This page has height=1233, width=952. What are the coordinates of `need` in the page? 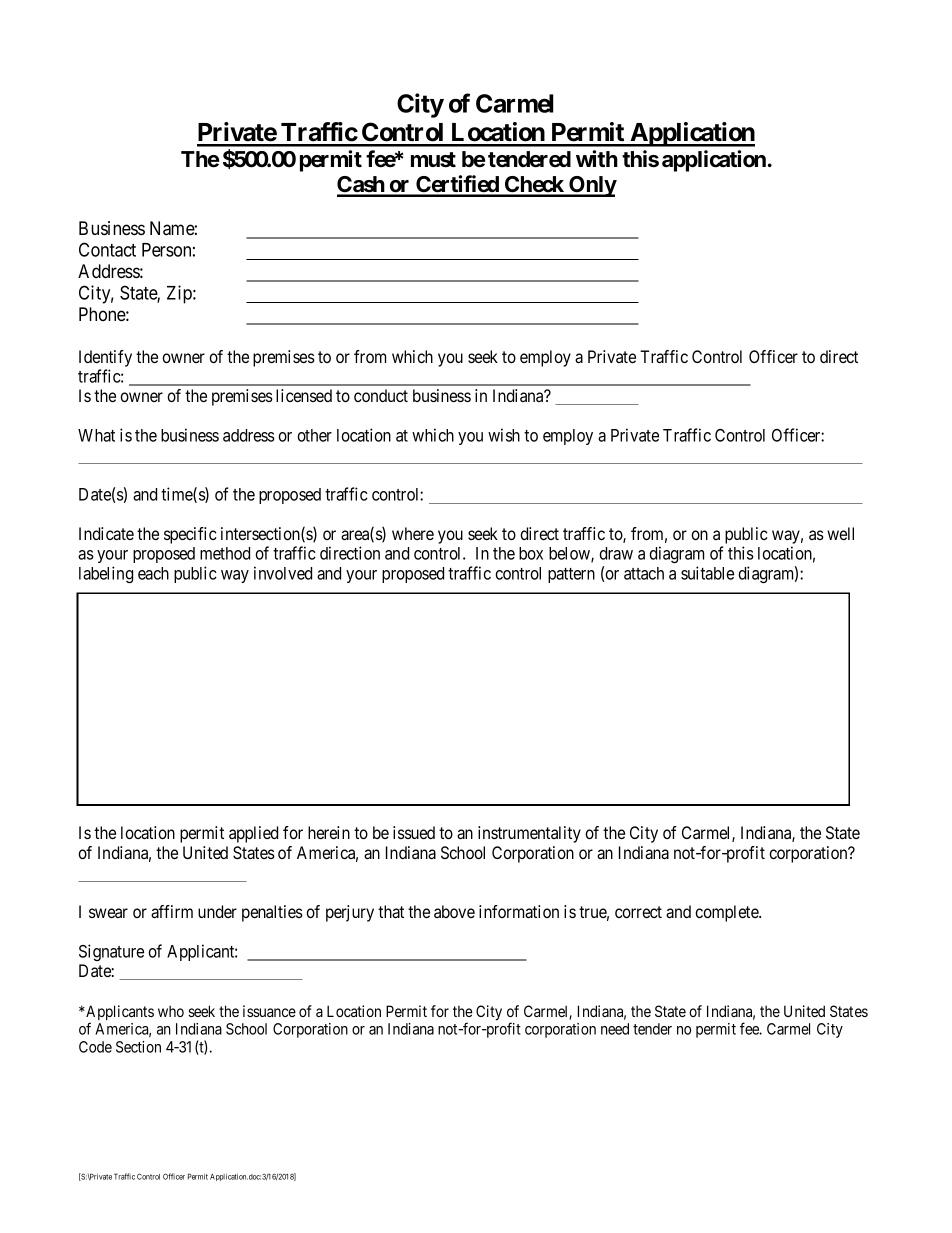 It's located at (615, 1029).
